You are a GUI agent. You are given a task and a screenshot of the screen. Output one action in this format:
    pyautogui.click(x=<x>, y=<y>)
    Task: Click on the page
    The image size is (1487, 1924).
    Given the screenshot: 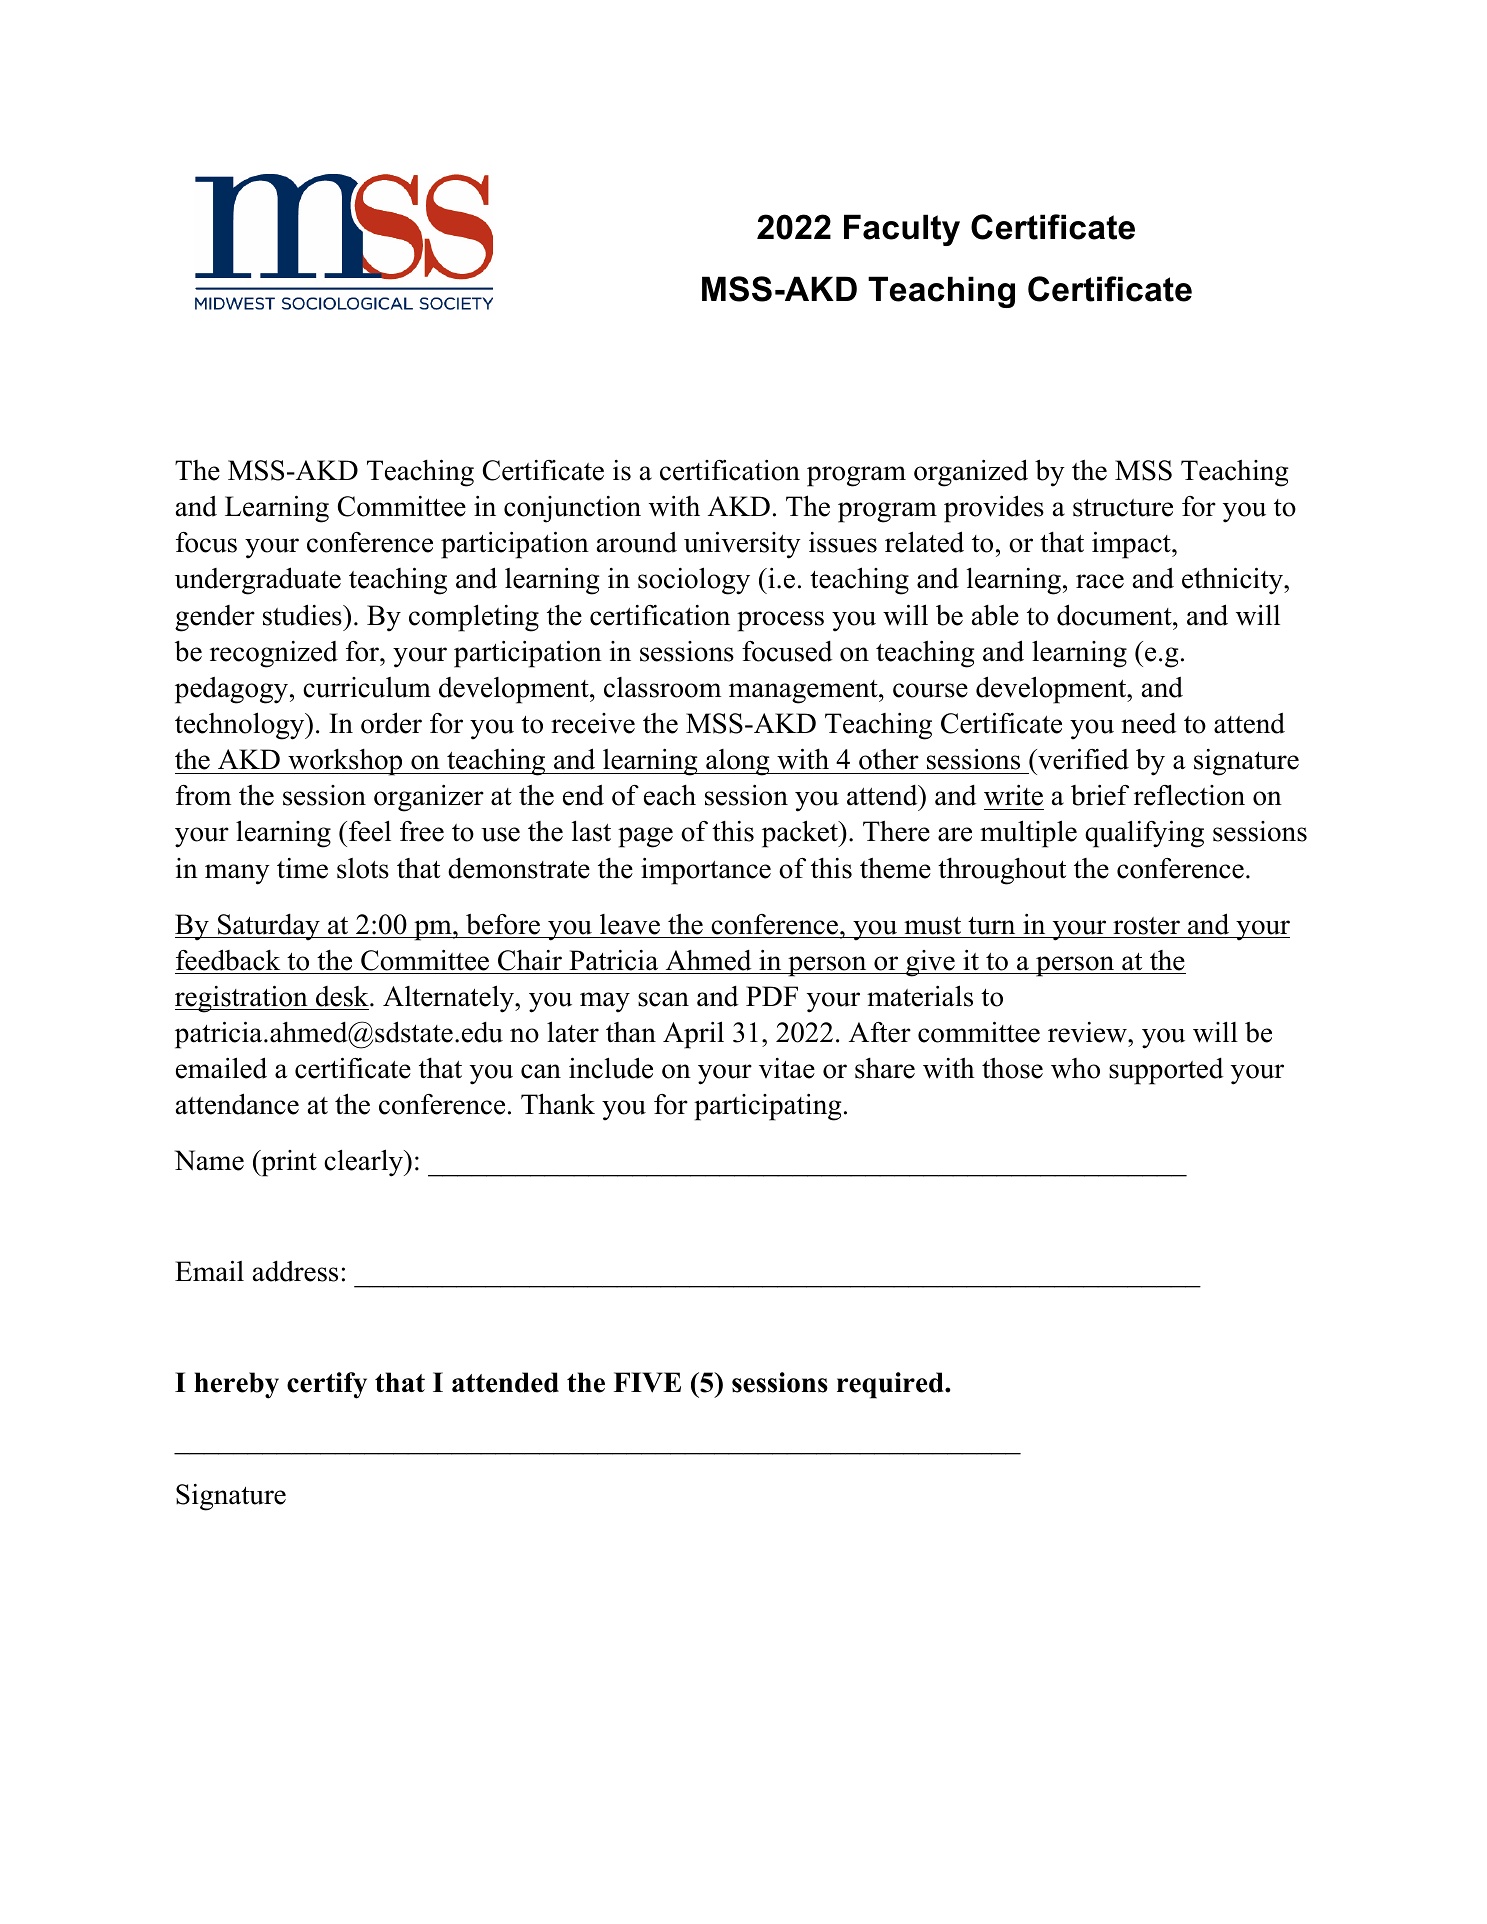 What is the action you would take?
    pyautogui.click(x=645, y=837)
